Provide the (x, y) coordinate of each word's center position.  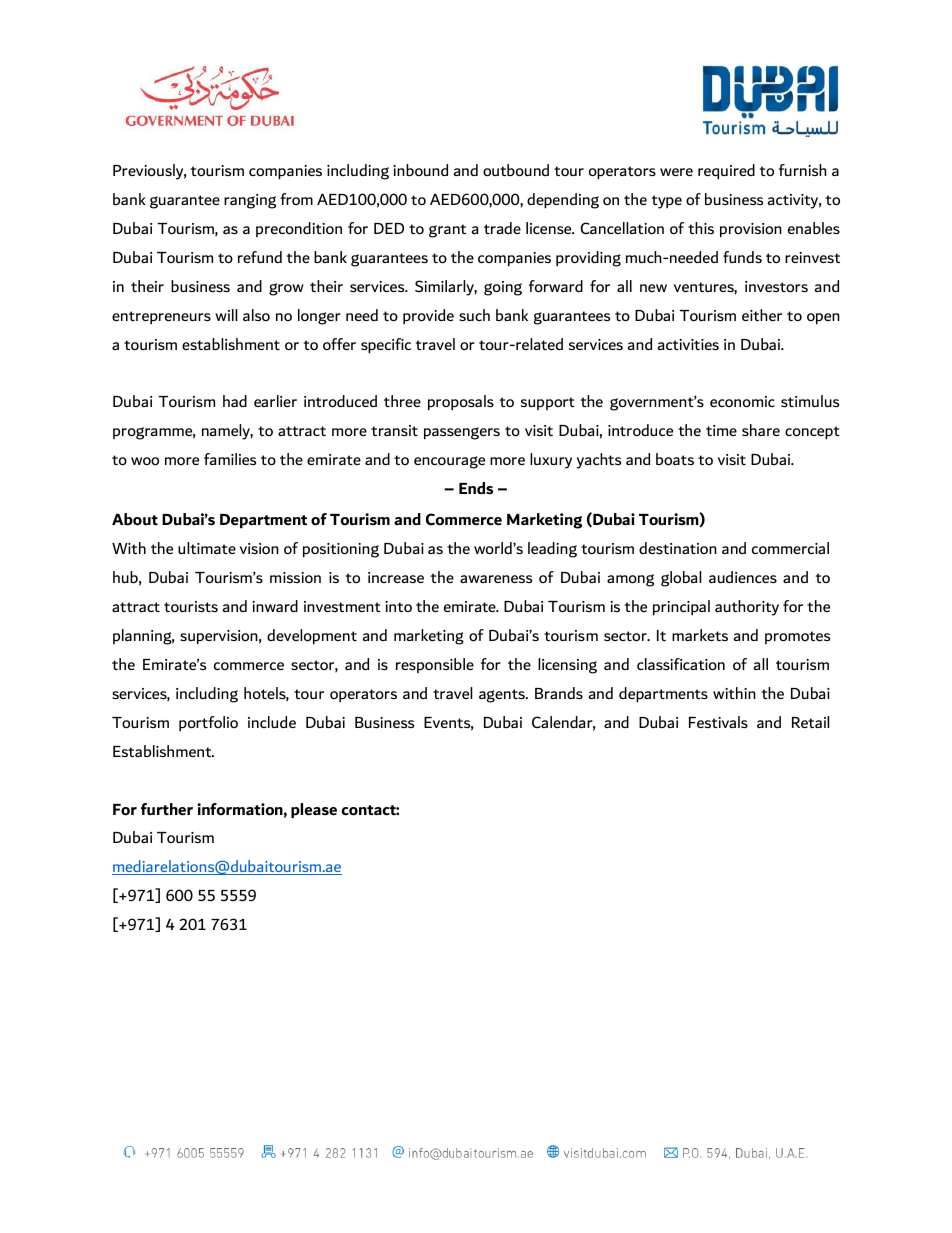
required (726, 171)
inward (275, 606)
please (314, 810)
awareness (496, 579)
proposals (461, 402)
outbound (516, 170)
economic (742, 401)
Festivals (718, 722)
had (235, 401)
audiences (743, 577)
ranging (250, 201)
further (167, 809)
